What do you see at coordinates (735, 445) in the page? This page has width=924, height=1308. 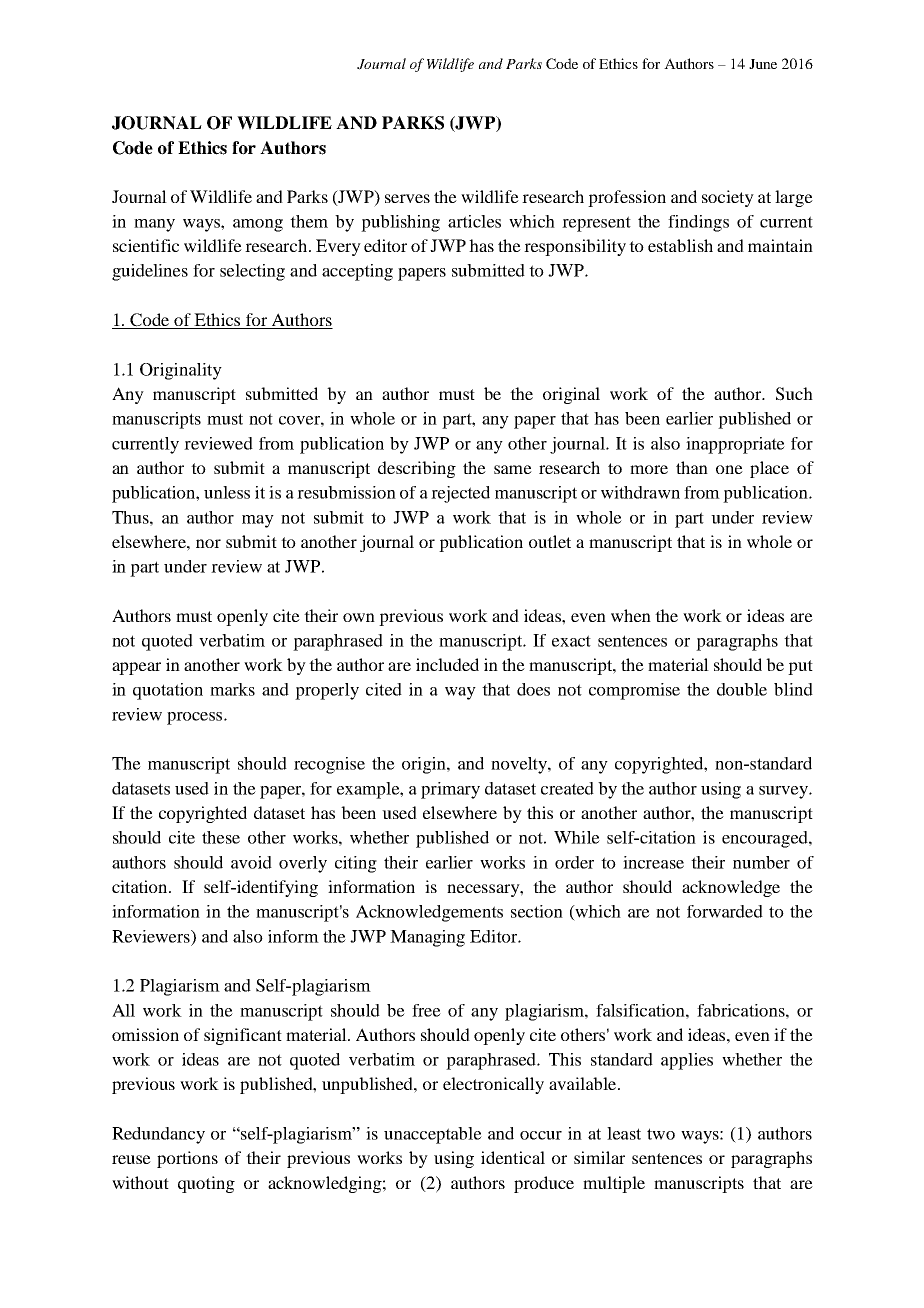 I see `inappropriate` at bounding box center [735, 445].
